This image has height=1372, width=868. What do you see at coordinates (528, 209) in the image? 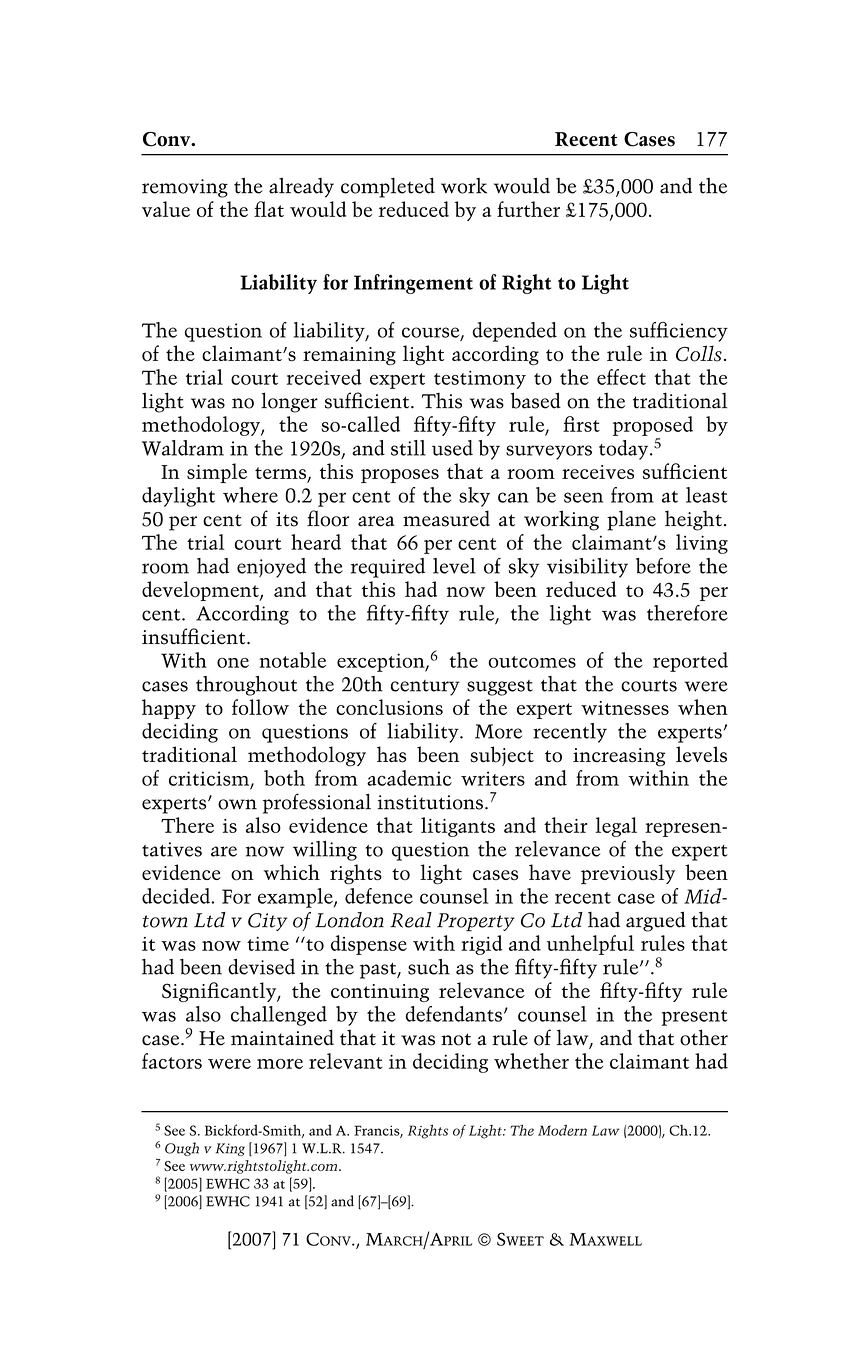
I see `further` at bounding box center [528, 209].
